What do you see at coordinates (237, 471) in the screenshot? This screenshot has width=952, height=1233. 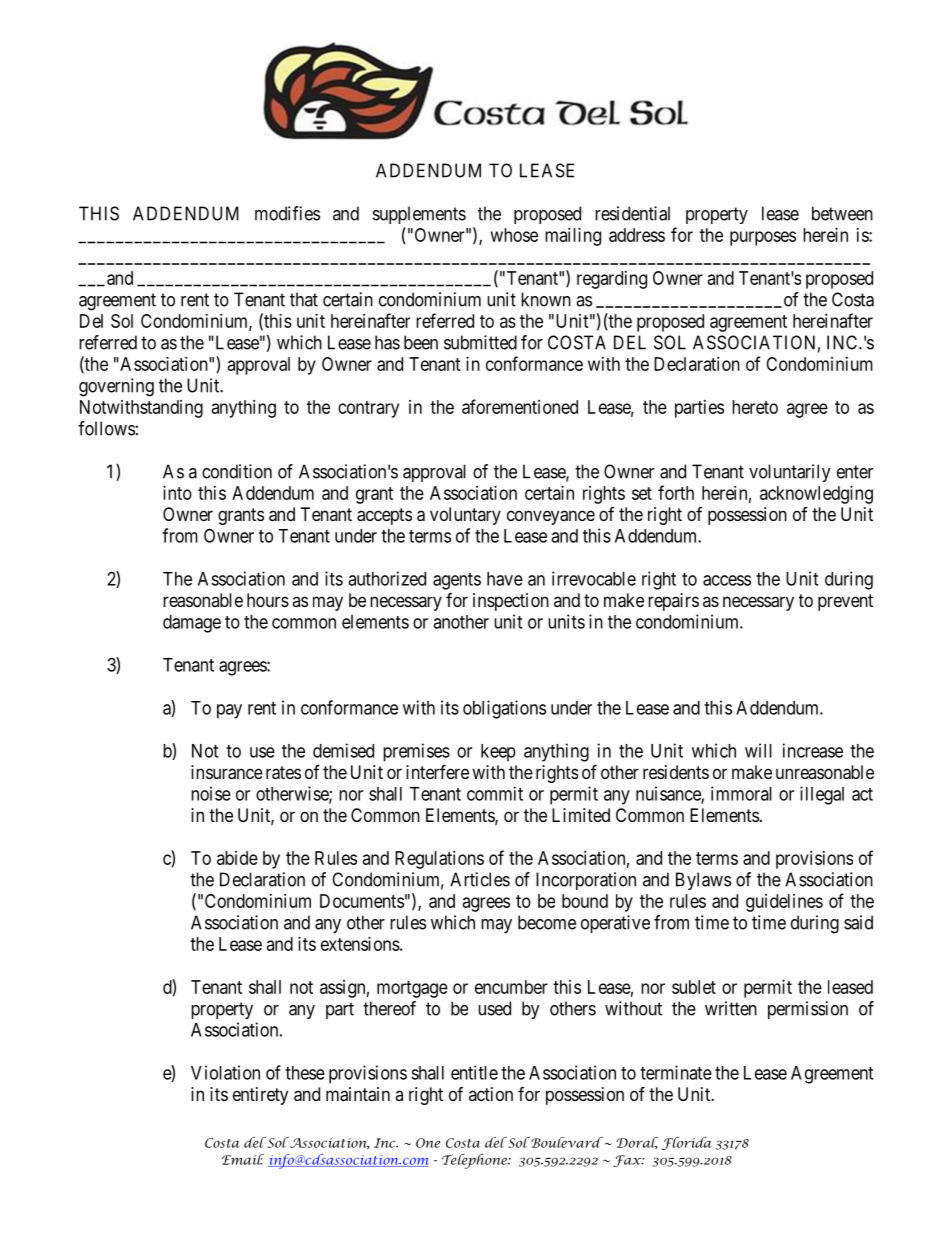 I see `condition` at bounding box center [237, 471].
